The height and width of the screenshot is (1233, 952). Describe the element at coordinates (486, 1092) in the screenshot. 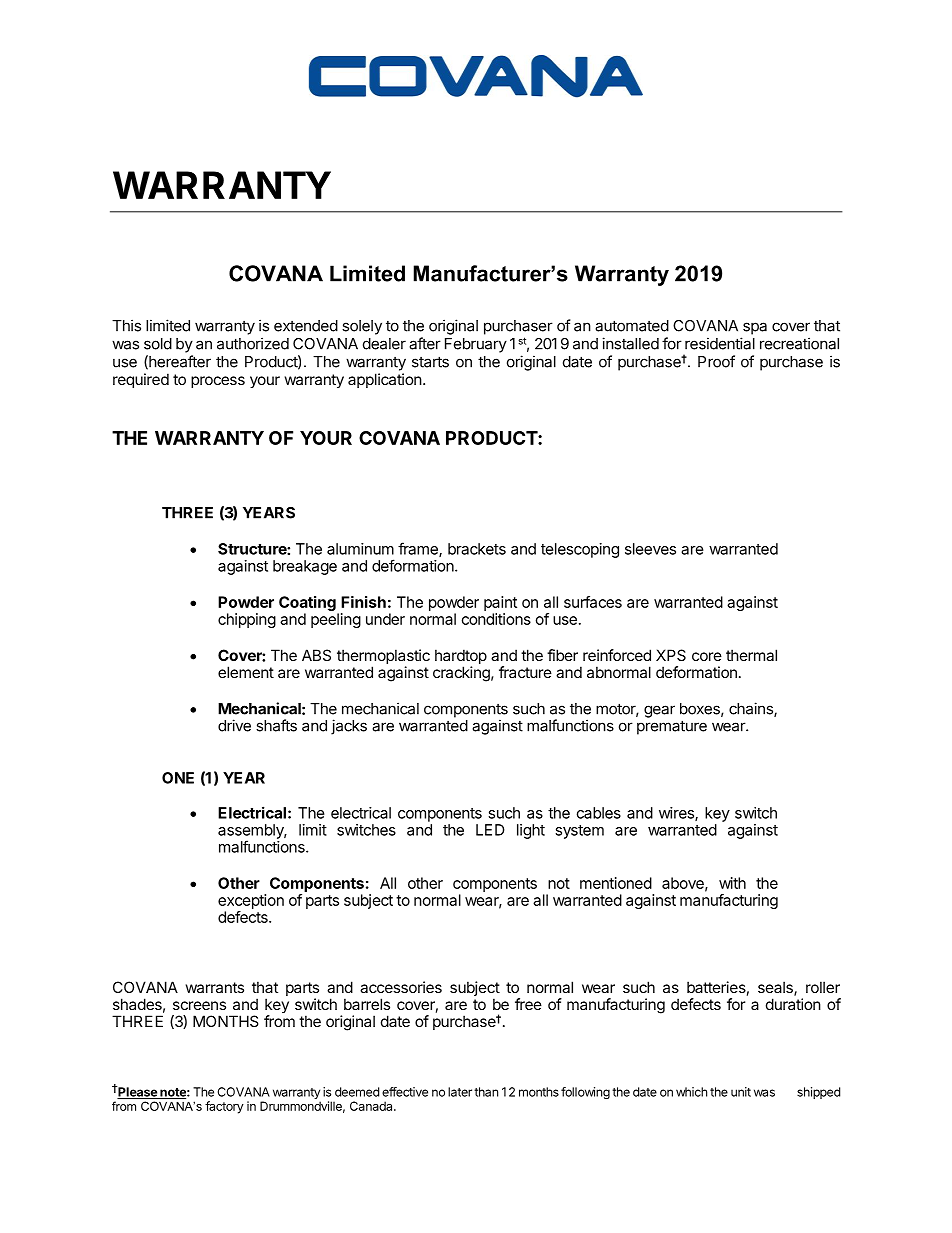

I see `than` at that location.
